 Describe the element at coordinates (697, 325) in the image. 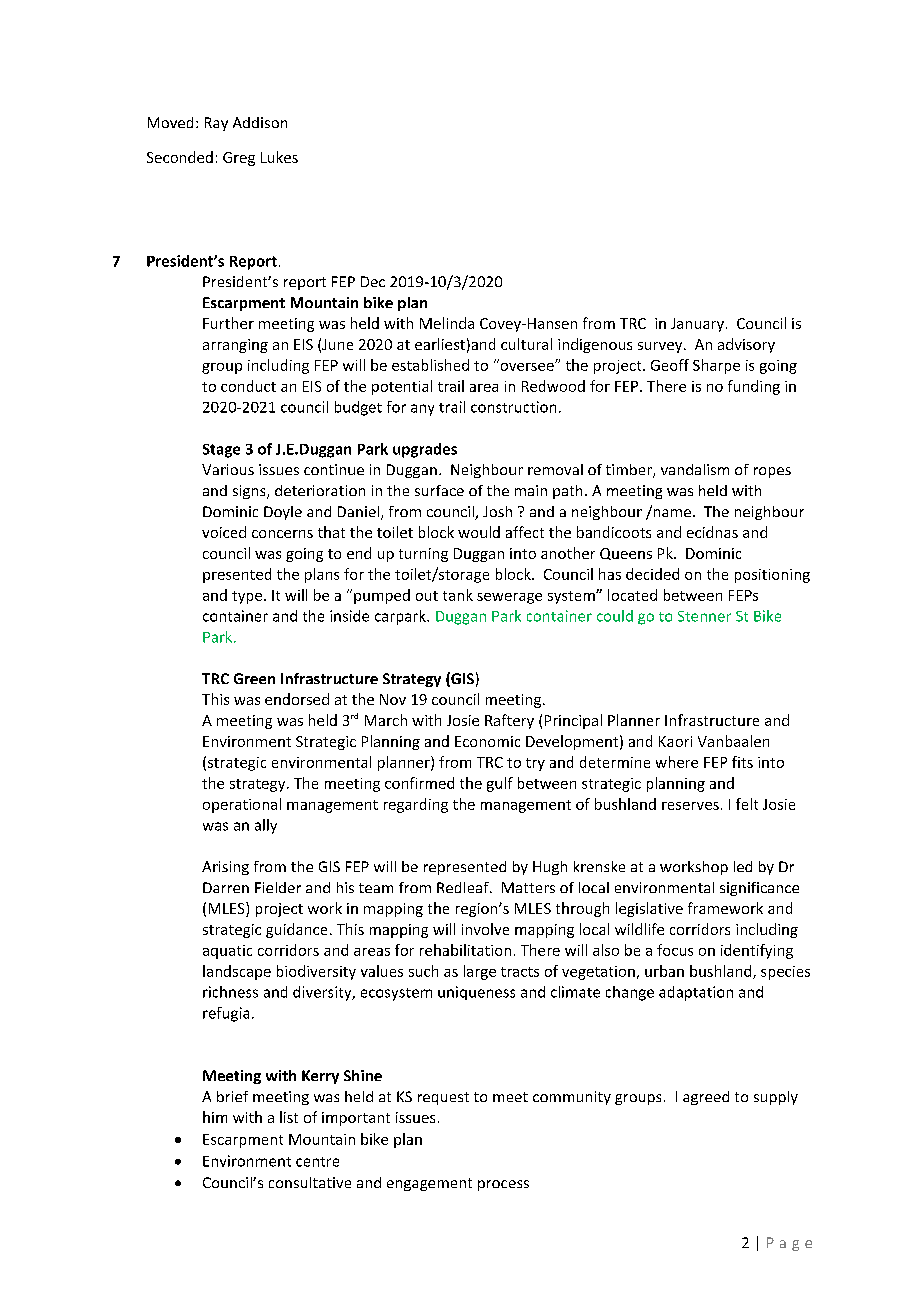

I see `January` at that location.
